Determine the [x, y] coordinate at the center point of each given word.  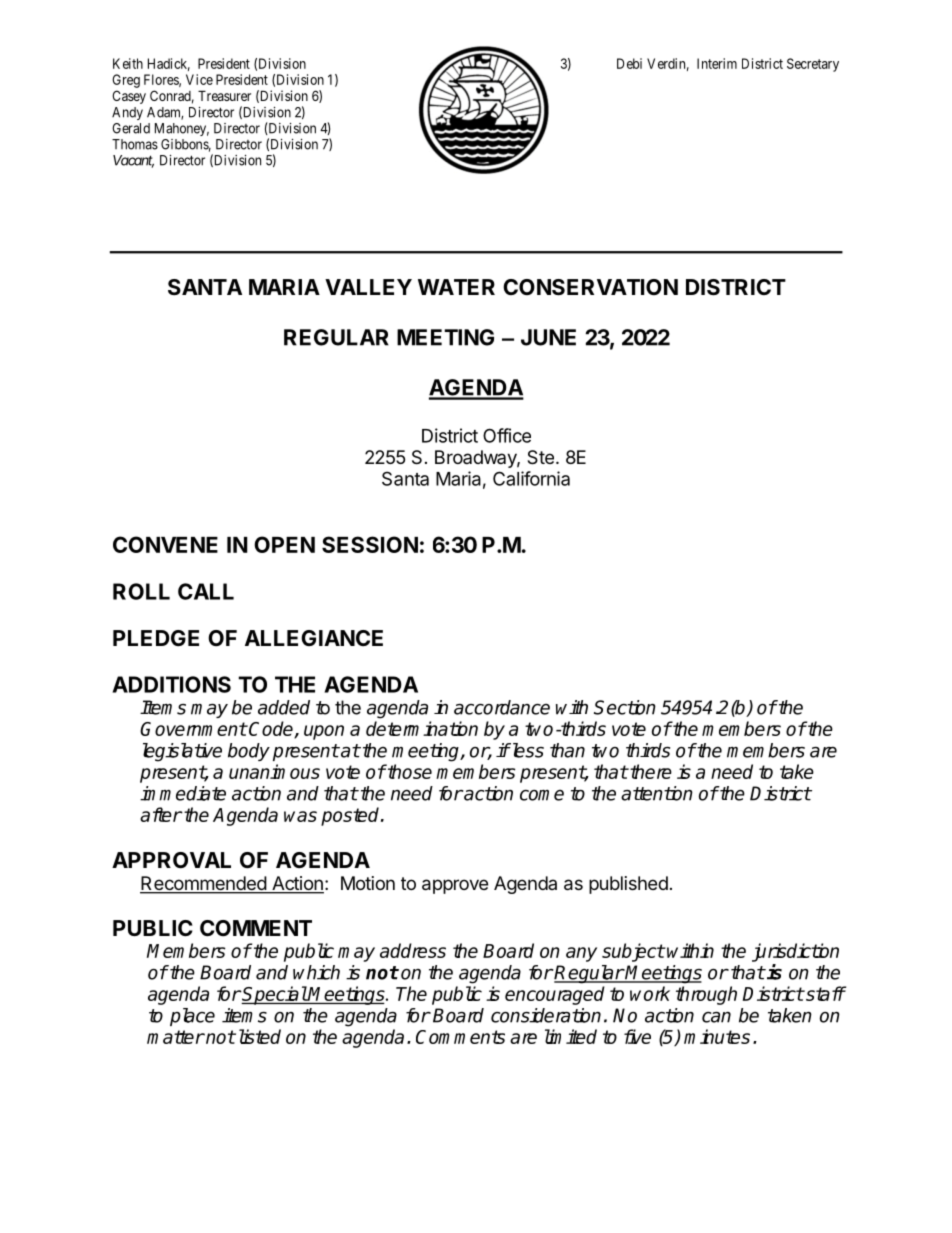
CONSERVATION [590, 287]
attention [657, 793]
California [531, 478]
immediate [183, 793]
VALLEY [368, 287]
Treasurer [224, 95]
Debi [629, 63]
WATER [456, 287]
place [192, 1017]
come [542, 795]
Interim [717, 63]
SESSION [370, 544]
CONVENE [165, 544]
